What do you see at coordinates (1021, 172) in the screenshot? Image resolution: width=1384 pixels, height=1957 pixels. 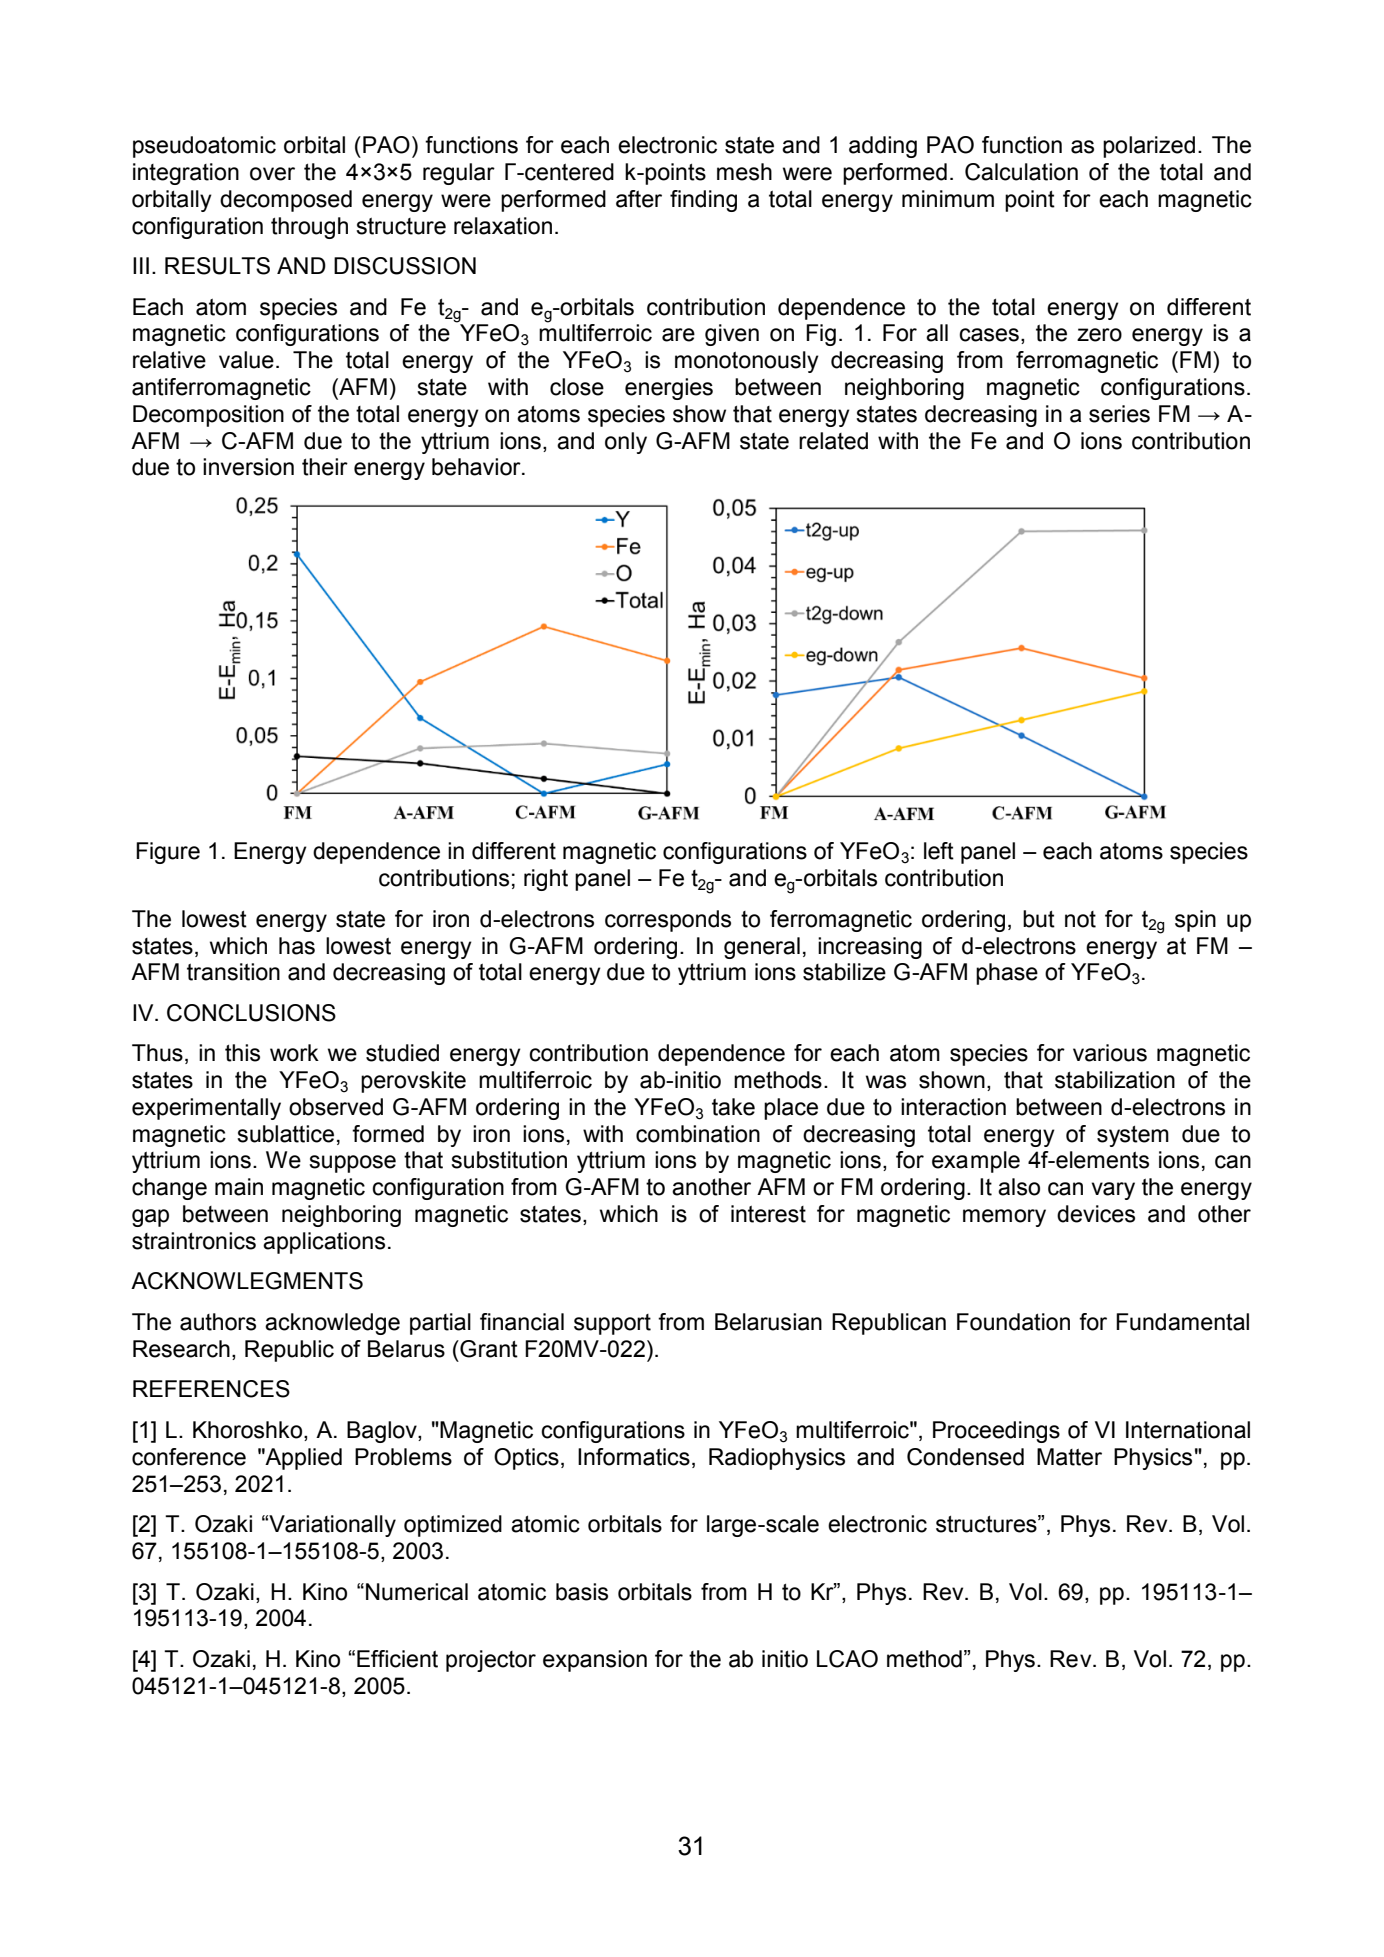 I see `Calculation` at bounding box center [1021, 172].
